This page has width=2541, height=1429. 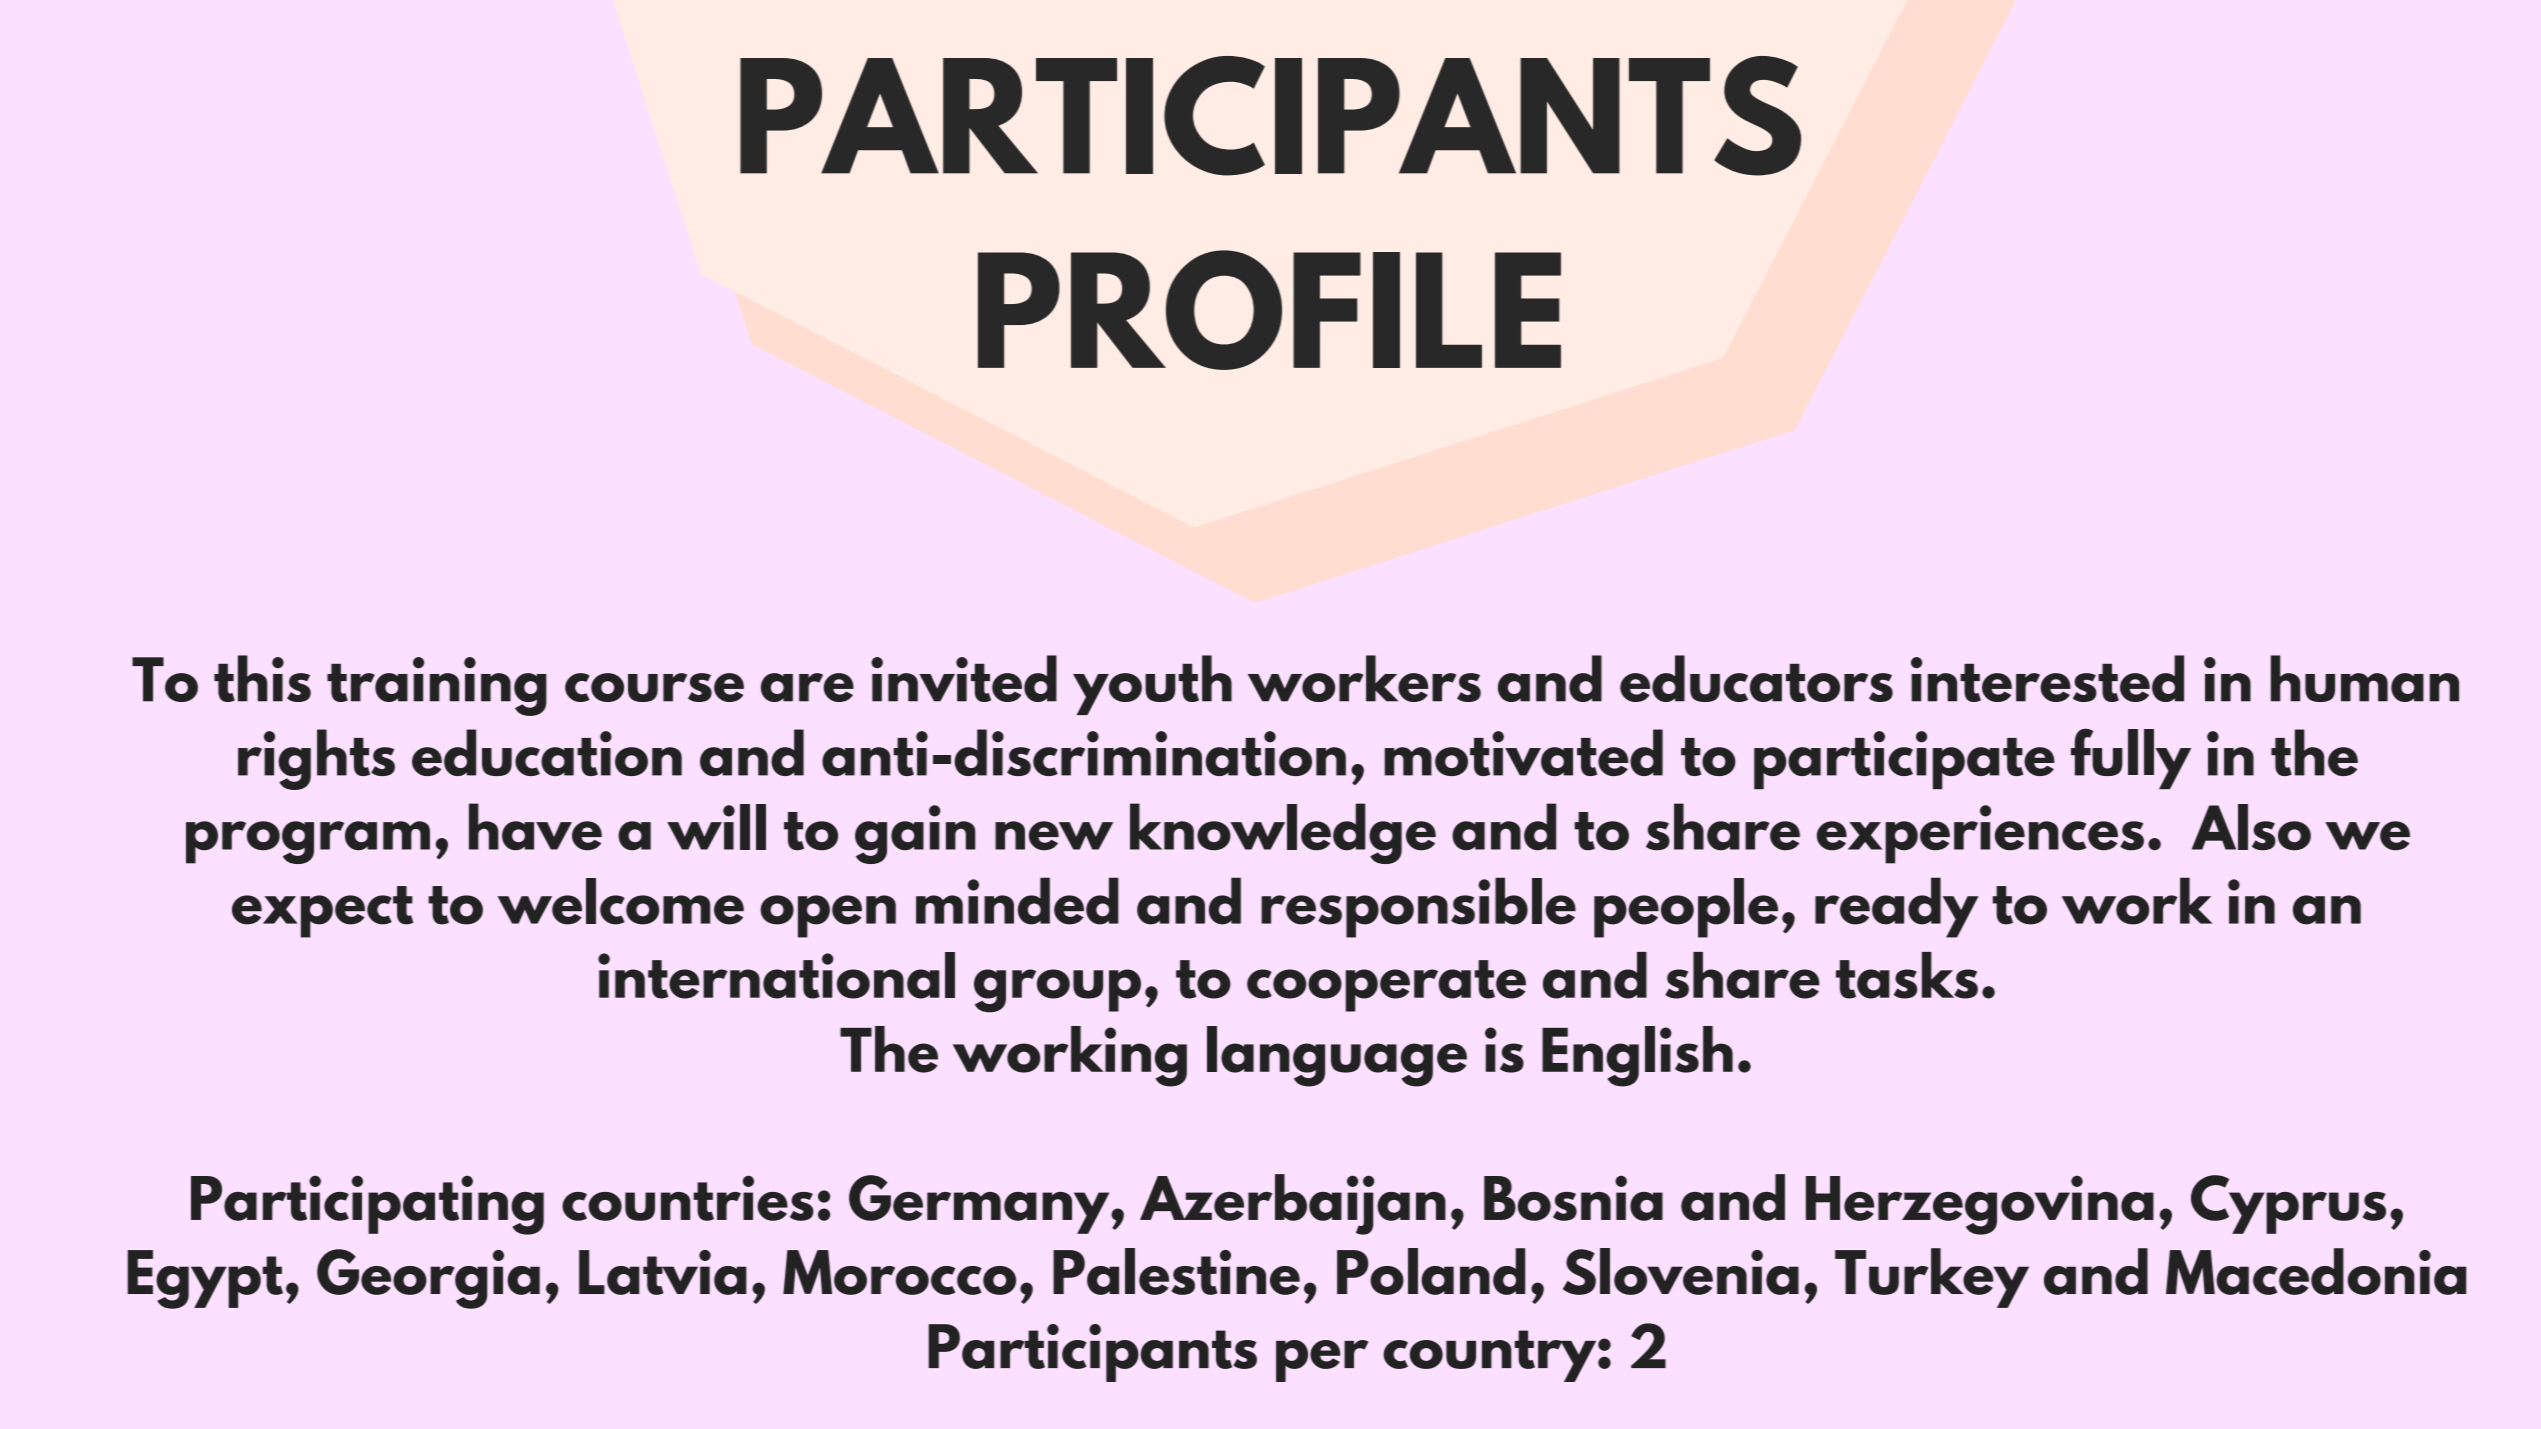 What do you see at coordinates (2365, 678) in the page?
I see `human` at bounding box center [2365, 678].
